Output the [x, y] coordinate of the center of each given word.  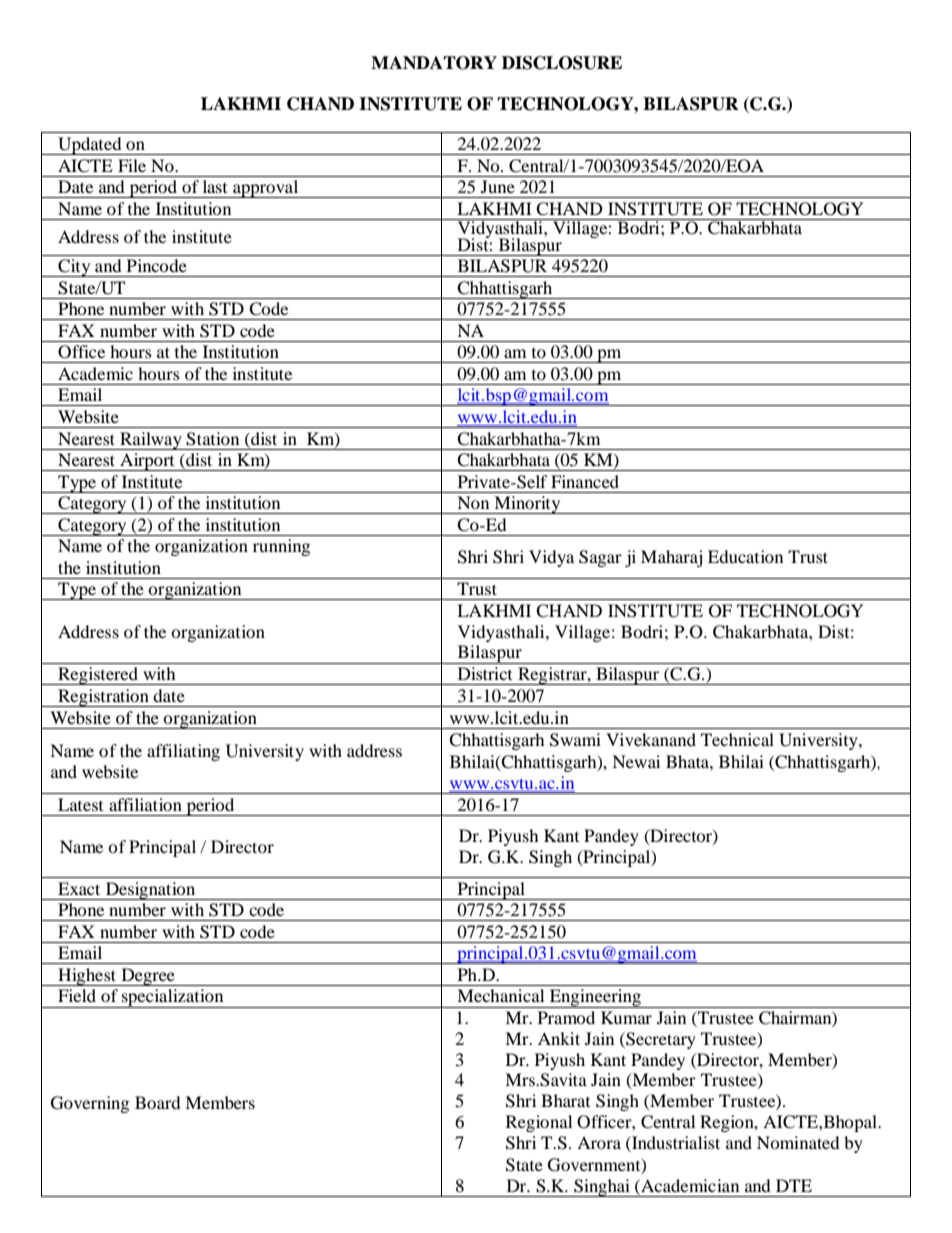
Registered [98, 676]
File [132, 165]
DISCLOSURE [562, 63]
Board [158, 1102]
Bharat [565, 1100]
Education [745, 556]
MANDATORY [434, 63]
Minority [527, 505]
